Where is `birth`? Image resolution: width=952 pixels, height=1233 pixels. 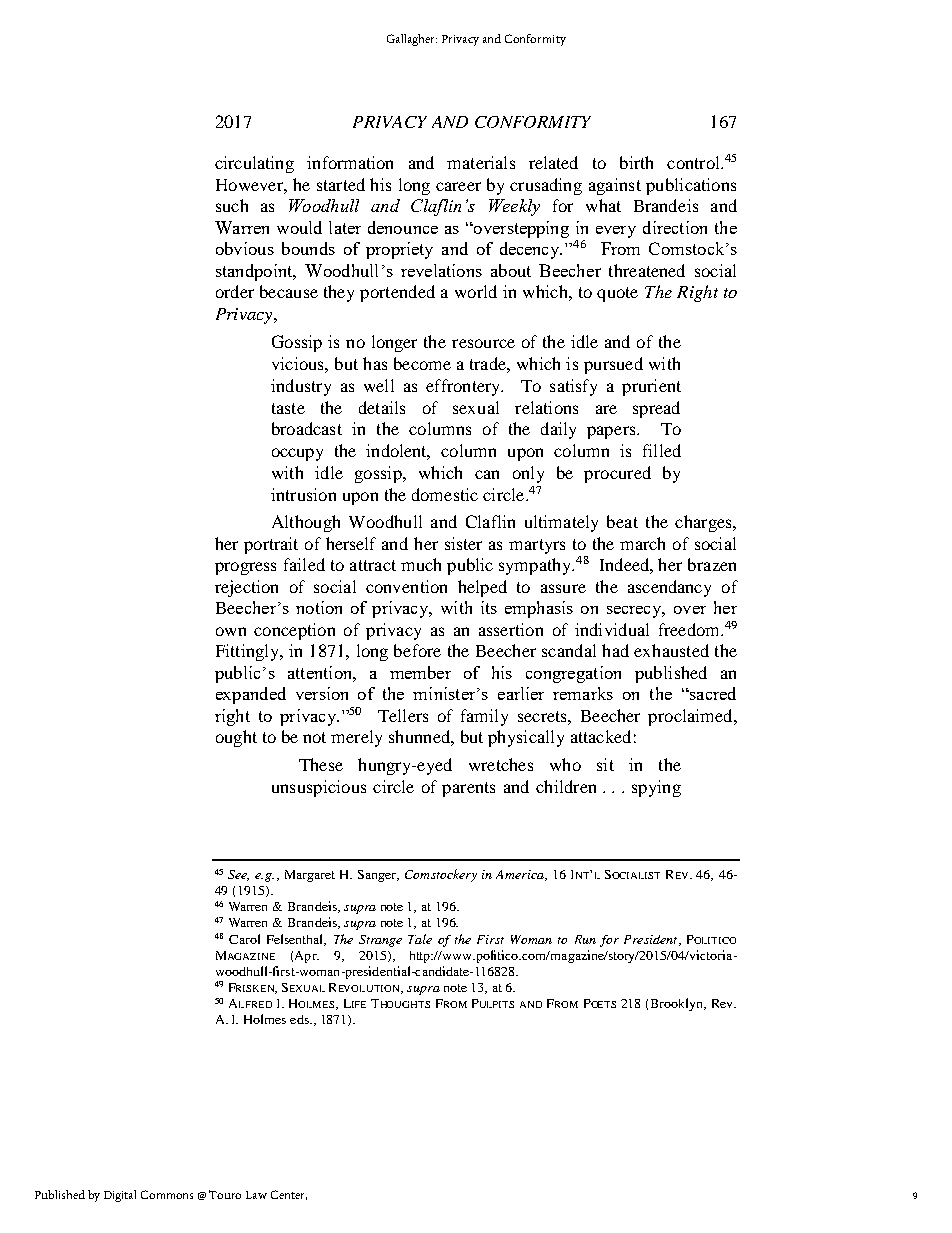 birth is located at coordinates (636, 162).
